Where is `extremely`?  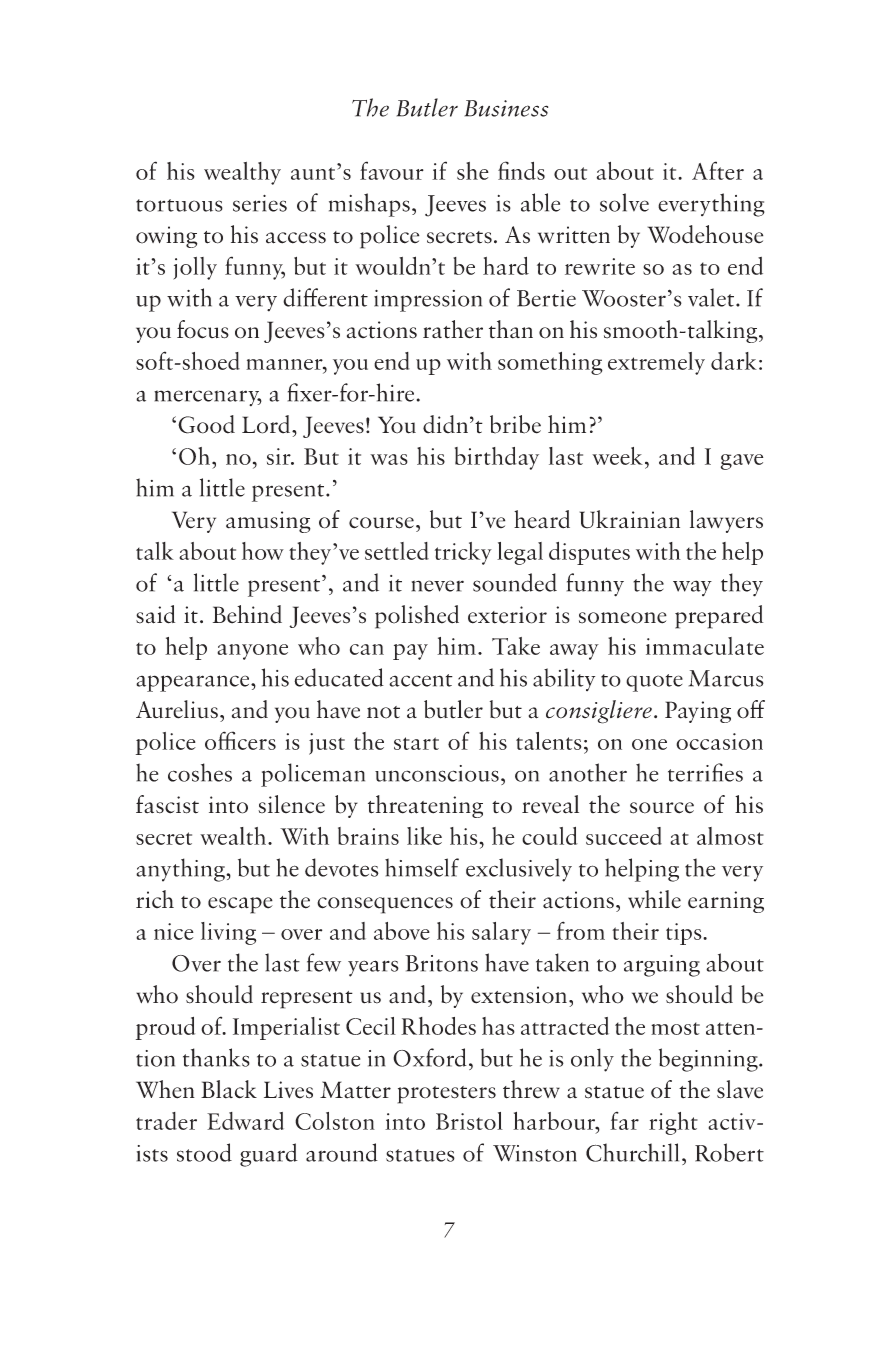 extremely is located at coordinates (656, 363).
